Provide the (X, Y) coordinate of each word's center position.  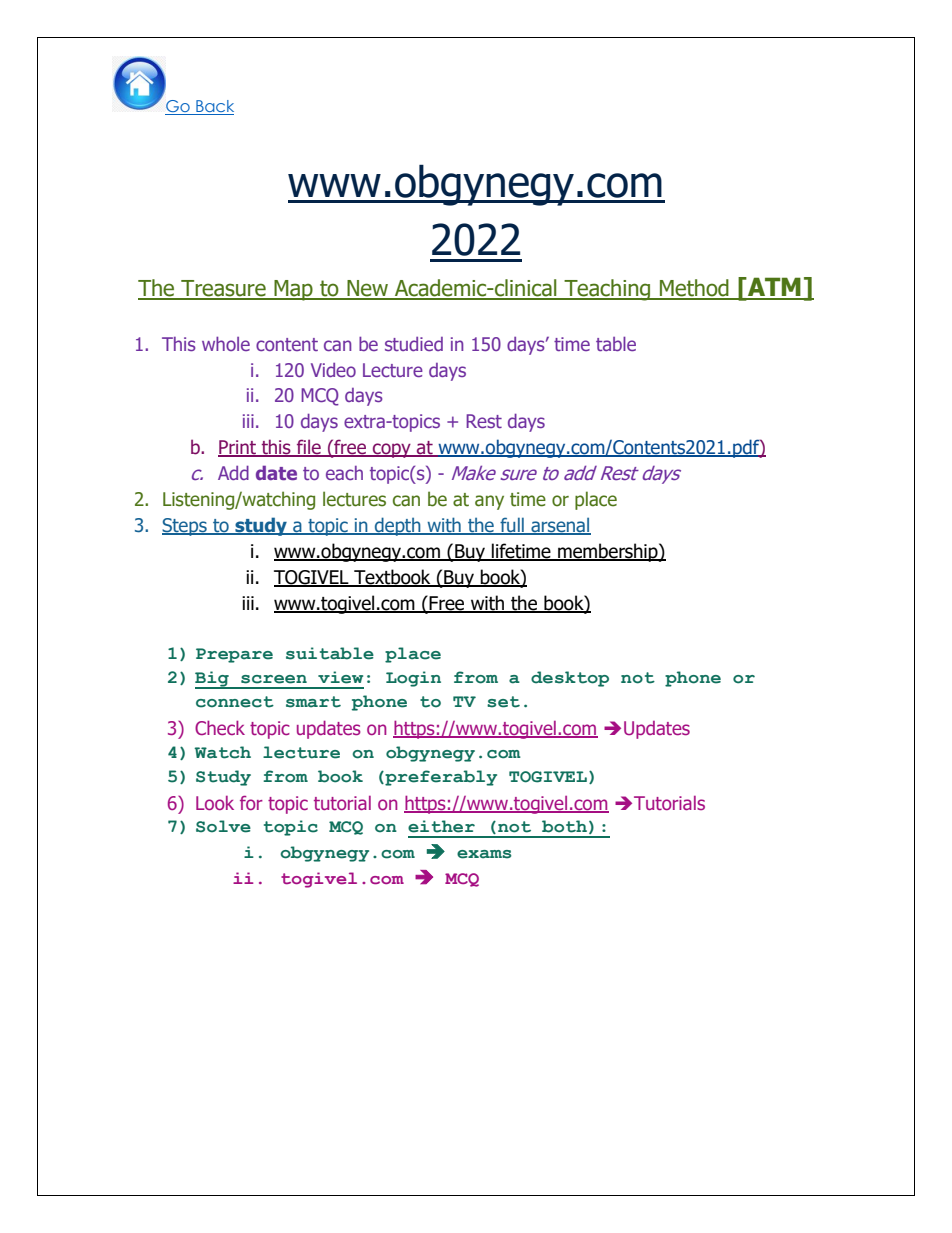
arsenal (560, 526)
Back (214, 107)
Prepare (234, 655)
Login (413, 679)
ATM (774, 288)
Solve (223, 826)
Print (238, 448)
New (367, 289)
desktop (570, 679)
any (489, 502)
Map (293, 290)
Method (694, 289)
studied (414, 344)
